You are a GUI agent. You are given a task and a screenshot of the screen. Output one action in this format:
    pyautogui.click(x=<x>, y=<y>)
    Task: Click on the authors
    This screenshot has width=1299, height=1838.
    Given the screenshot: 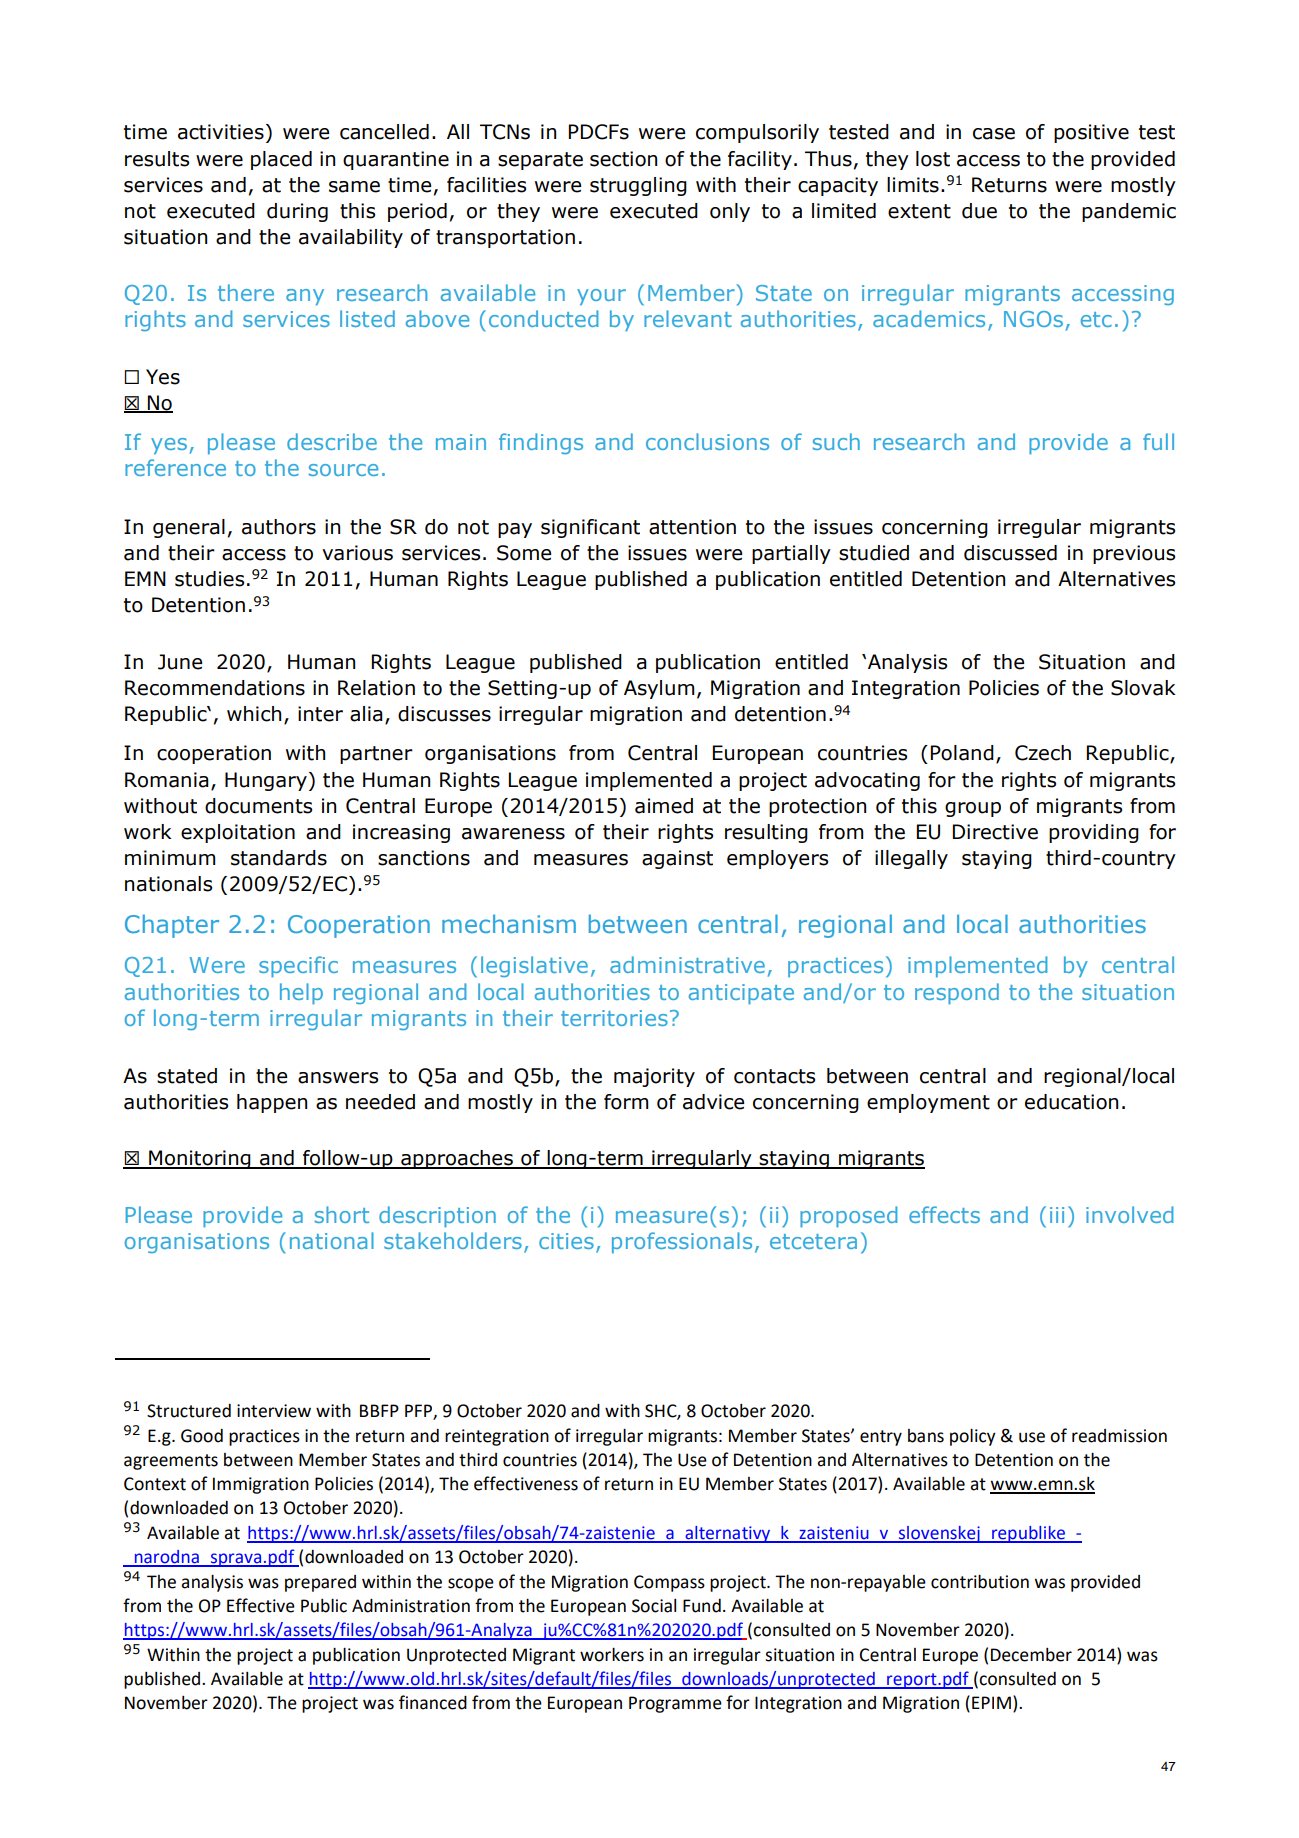 What is the action you would take?
    pyautogui.click(x=279, y=527)
